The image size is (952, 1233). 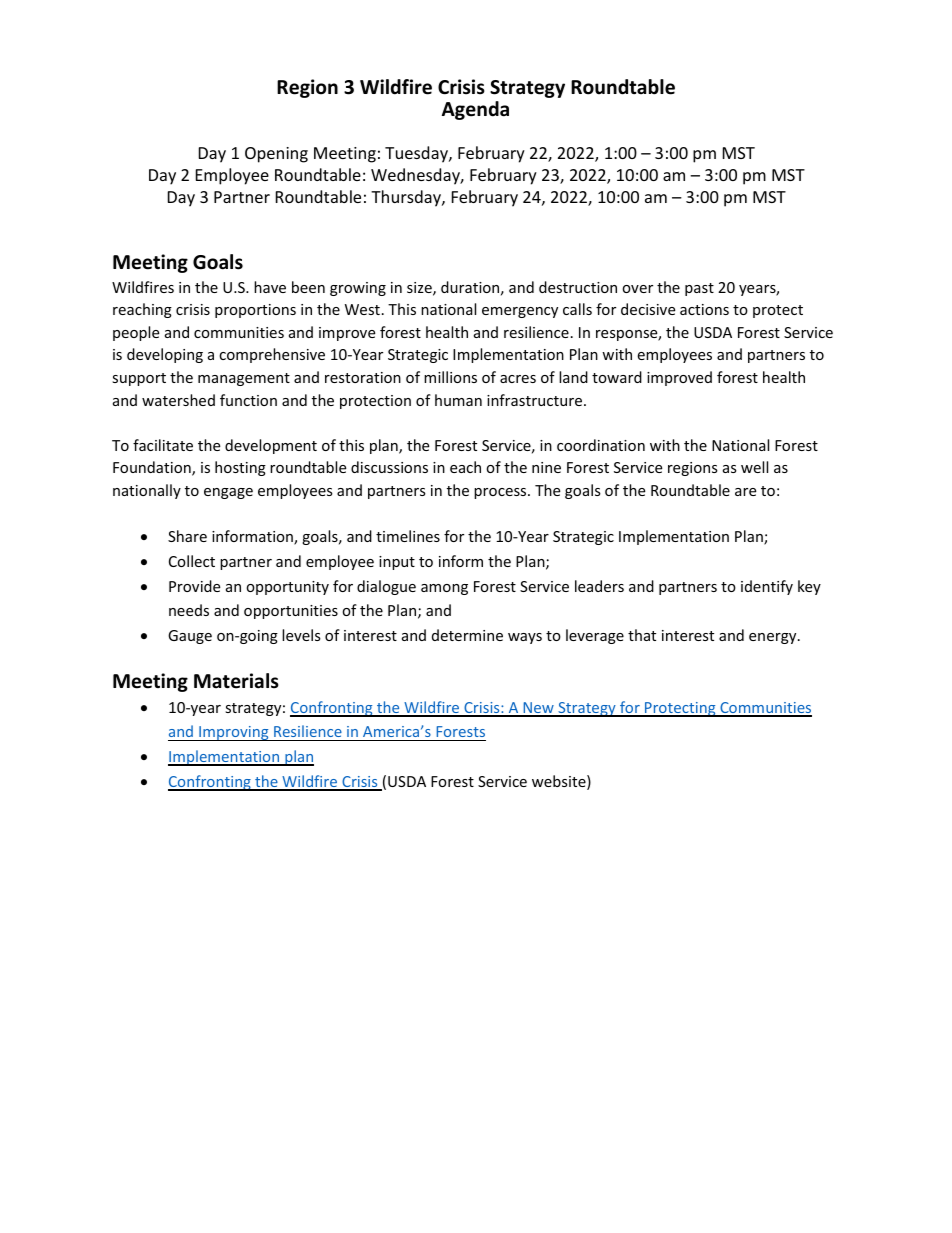 I want to click on Improving, so click(x=234, y=733).
